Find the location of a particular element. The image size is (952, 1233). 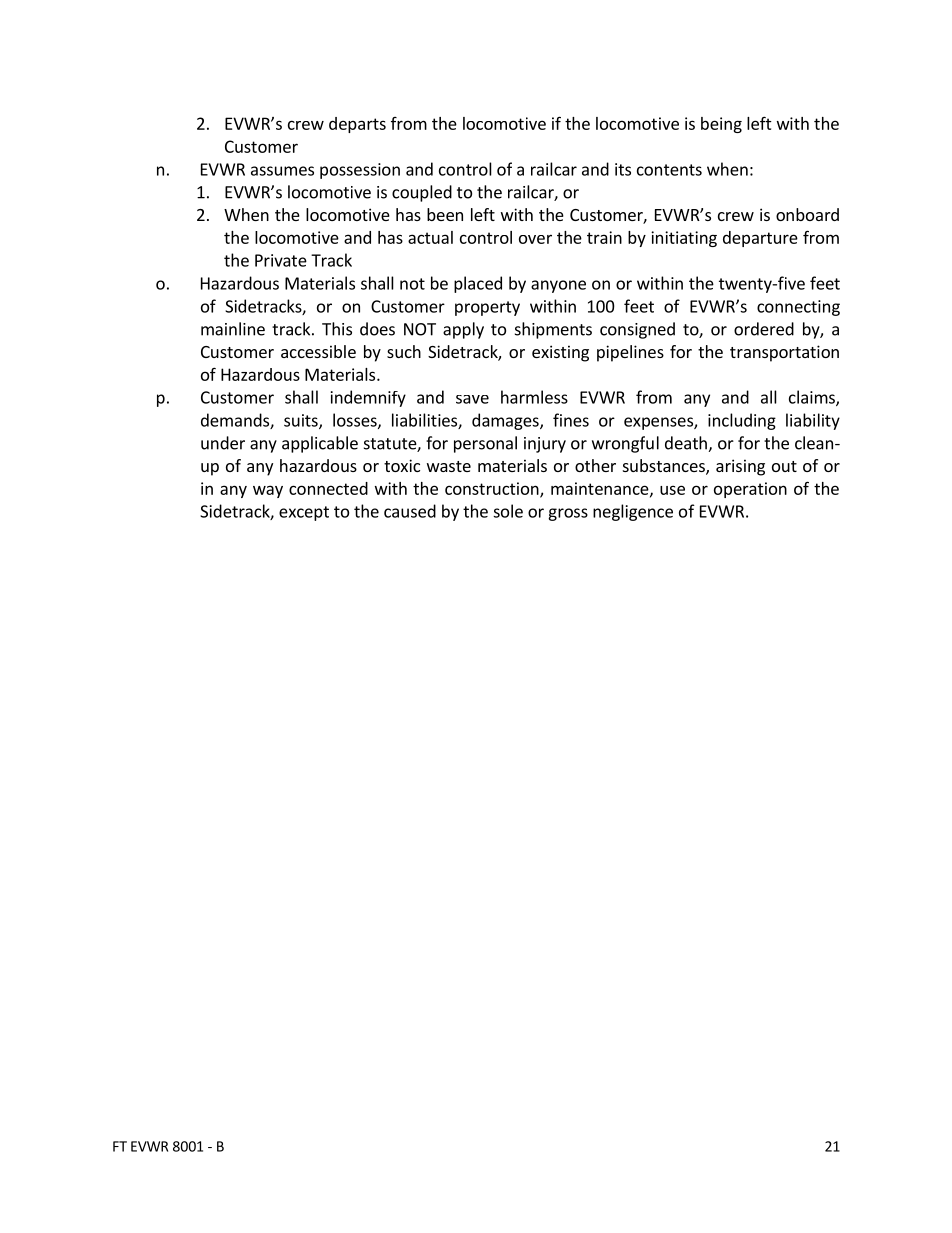

ordered is located at coordinates (764, 329).
